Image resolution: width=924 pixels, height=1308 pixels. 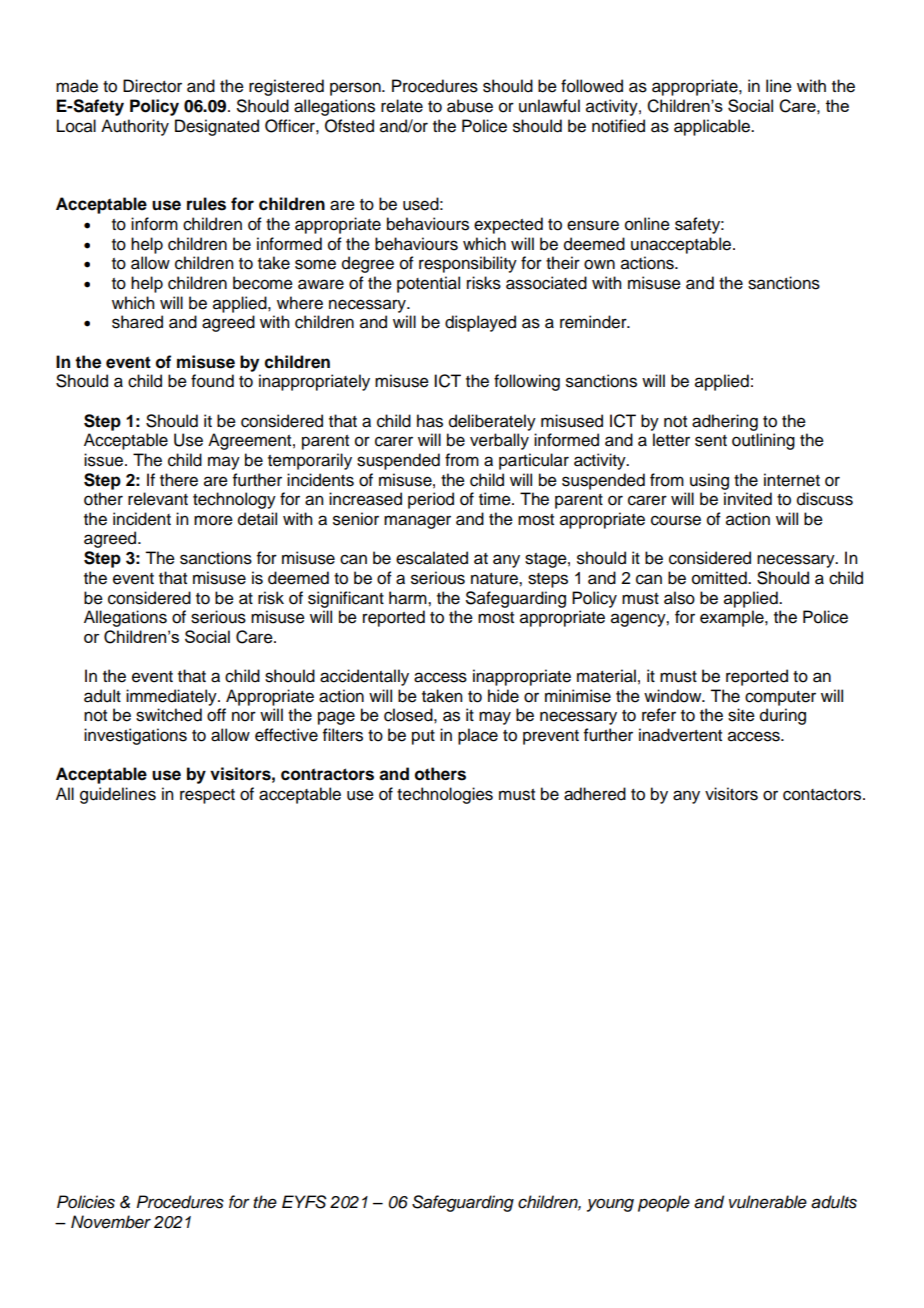 I want to click on abuse, so click(x=470, y=106).
